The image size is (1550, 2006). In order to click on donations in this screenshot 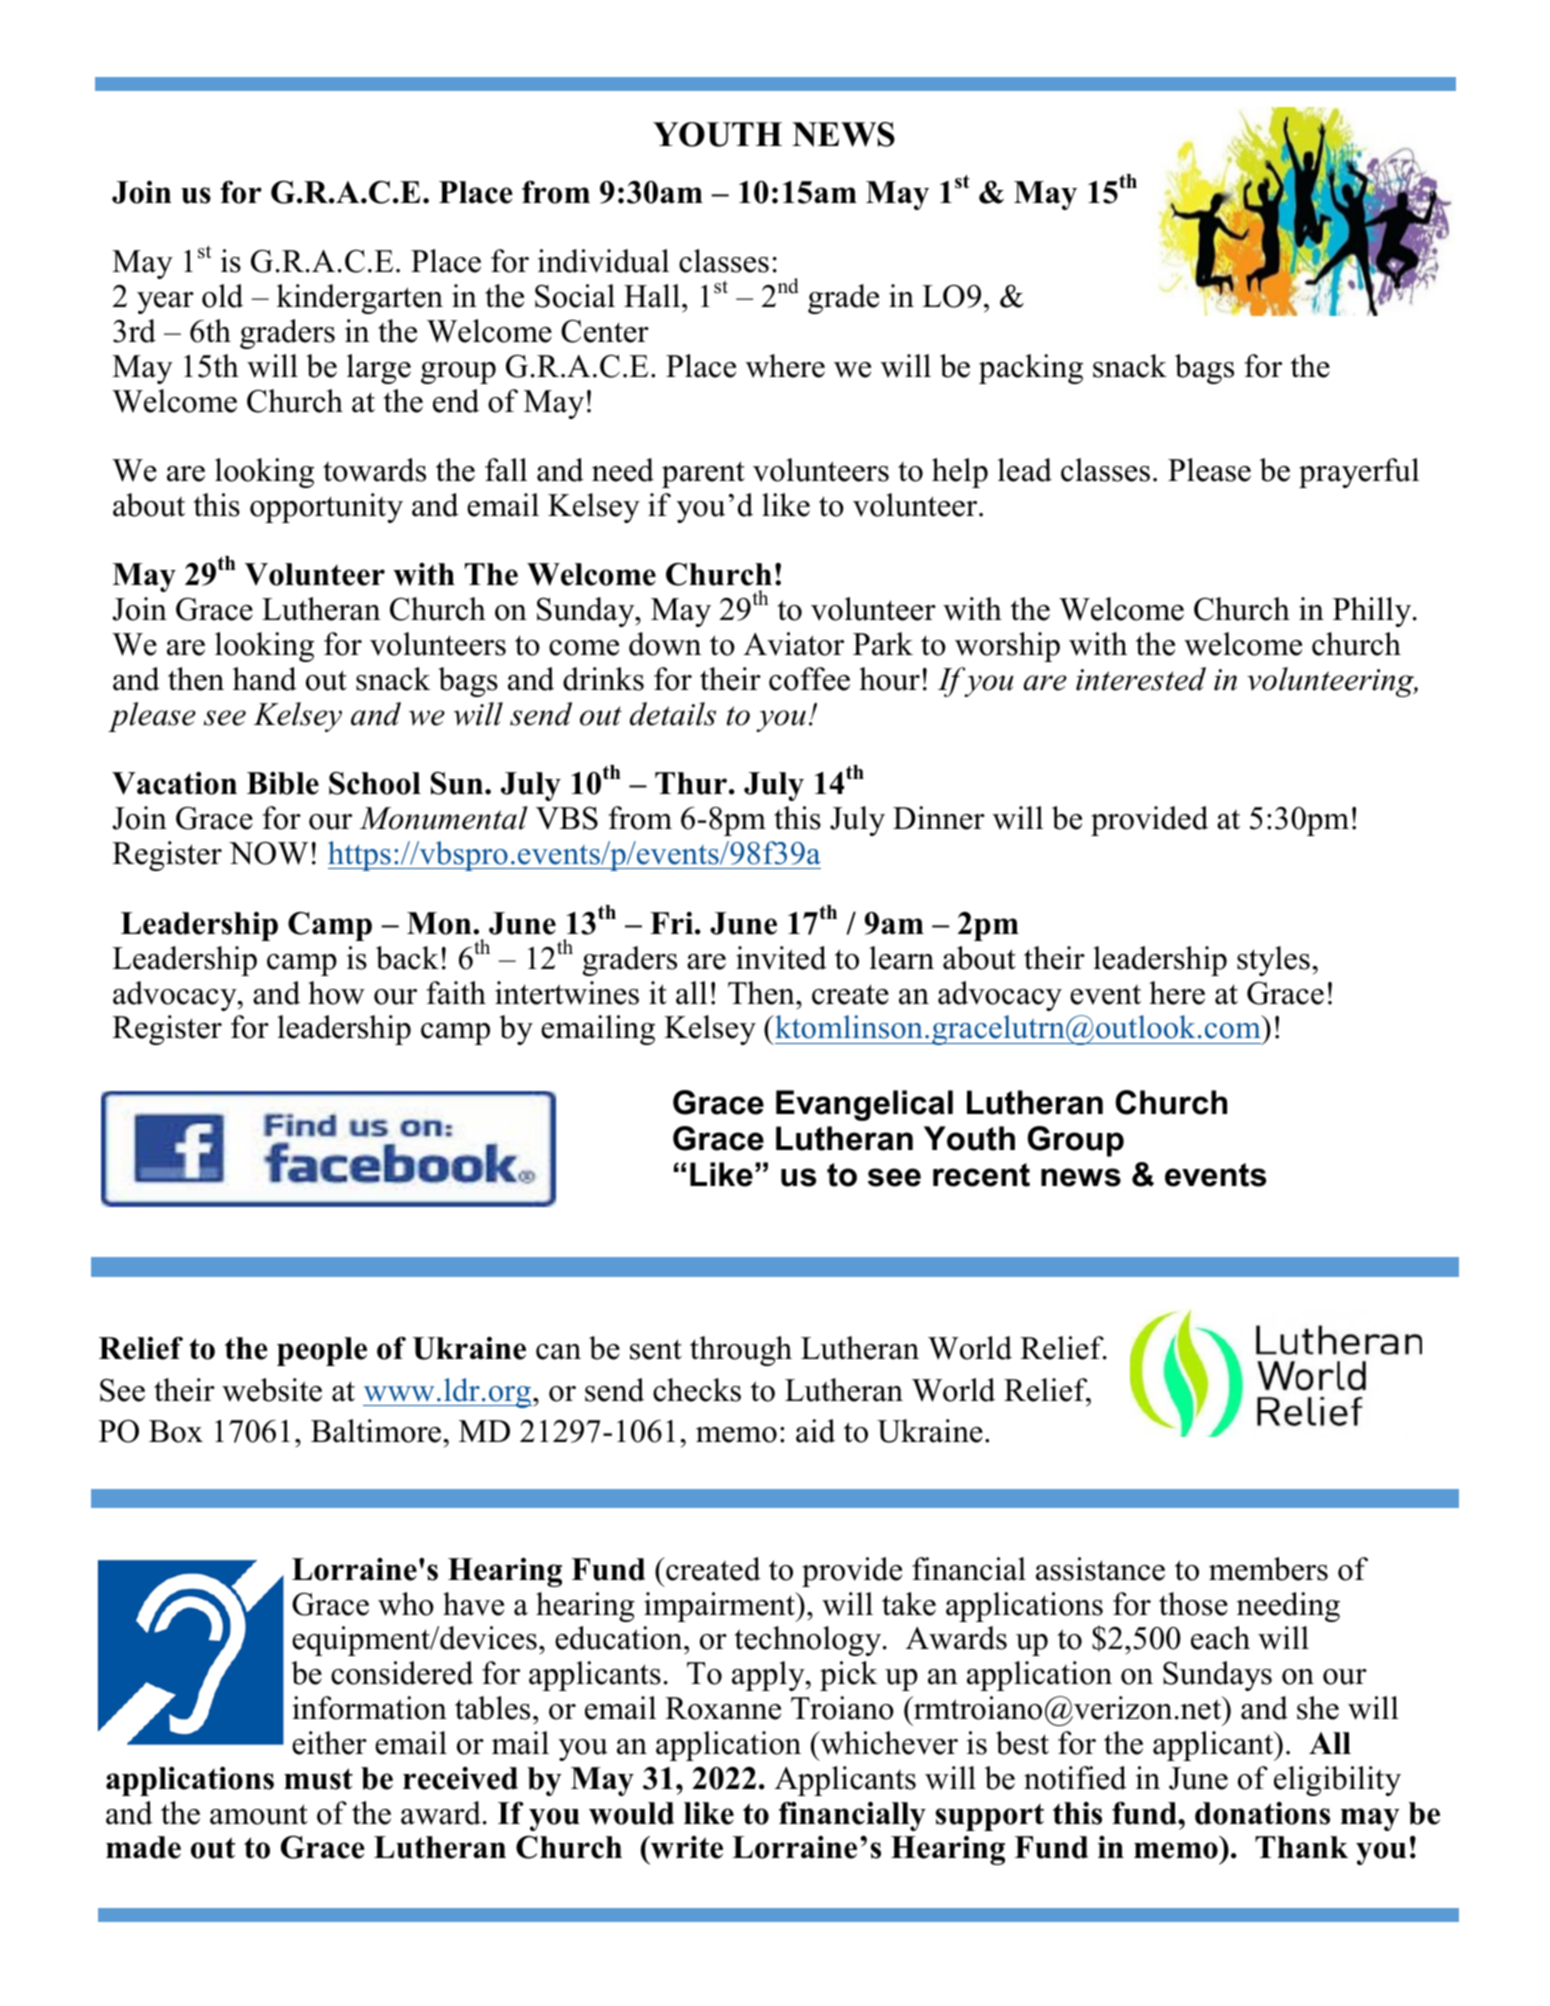, I will do `click(1262, 1813)`.
